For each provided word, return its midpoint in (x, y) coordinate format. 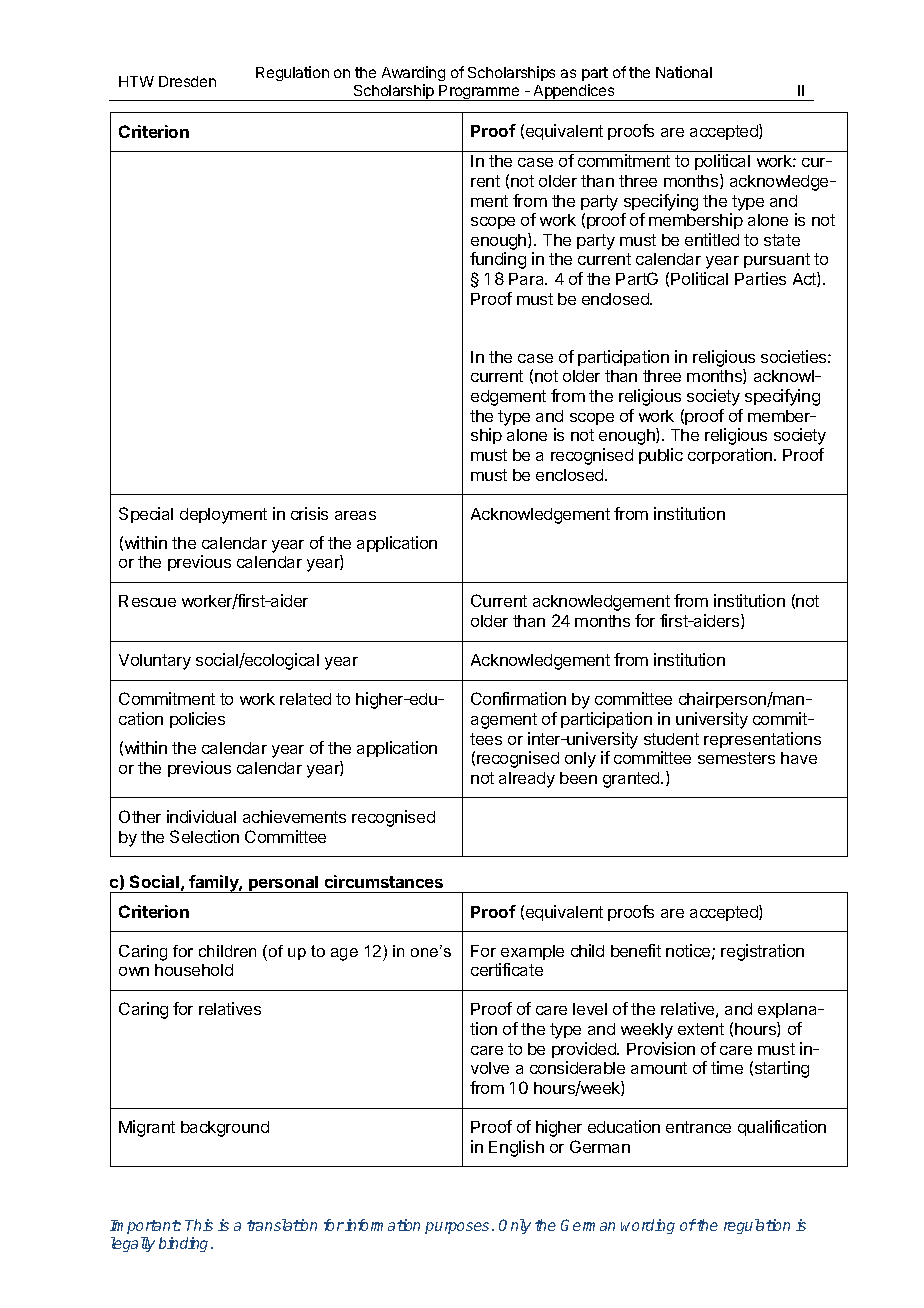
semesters (736, 758)
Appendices (574, 92)
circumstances (384, 881)
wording (648, 1226)
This (199, 1225)
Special (146, 515)
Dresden (187, 81)
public (661, 456)
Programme (480, 93)
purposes (457, 1228)
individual (201, 816)
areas (355, 515)
